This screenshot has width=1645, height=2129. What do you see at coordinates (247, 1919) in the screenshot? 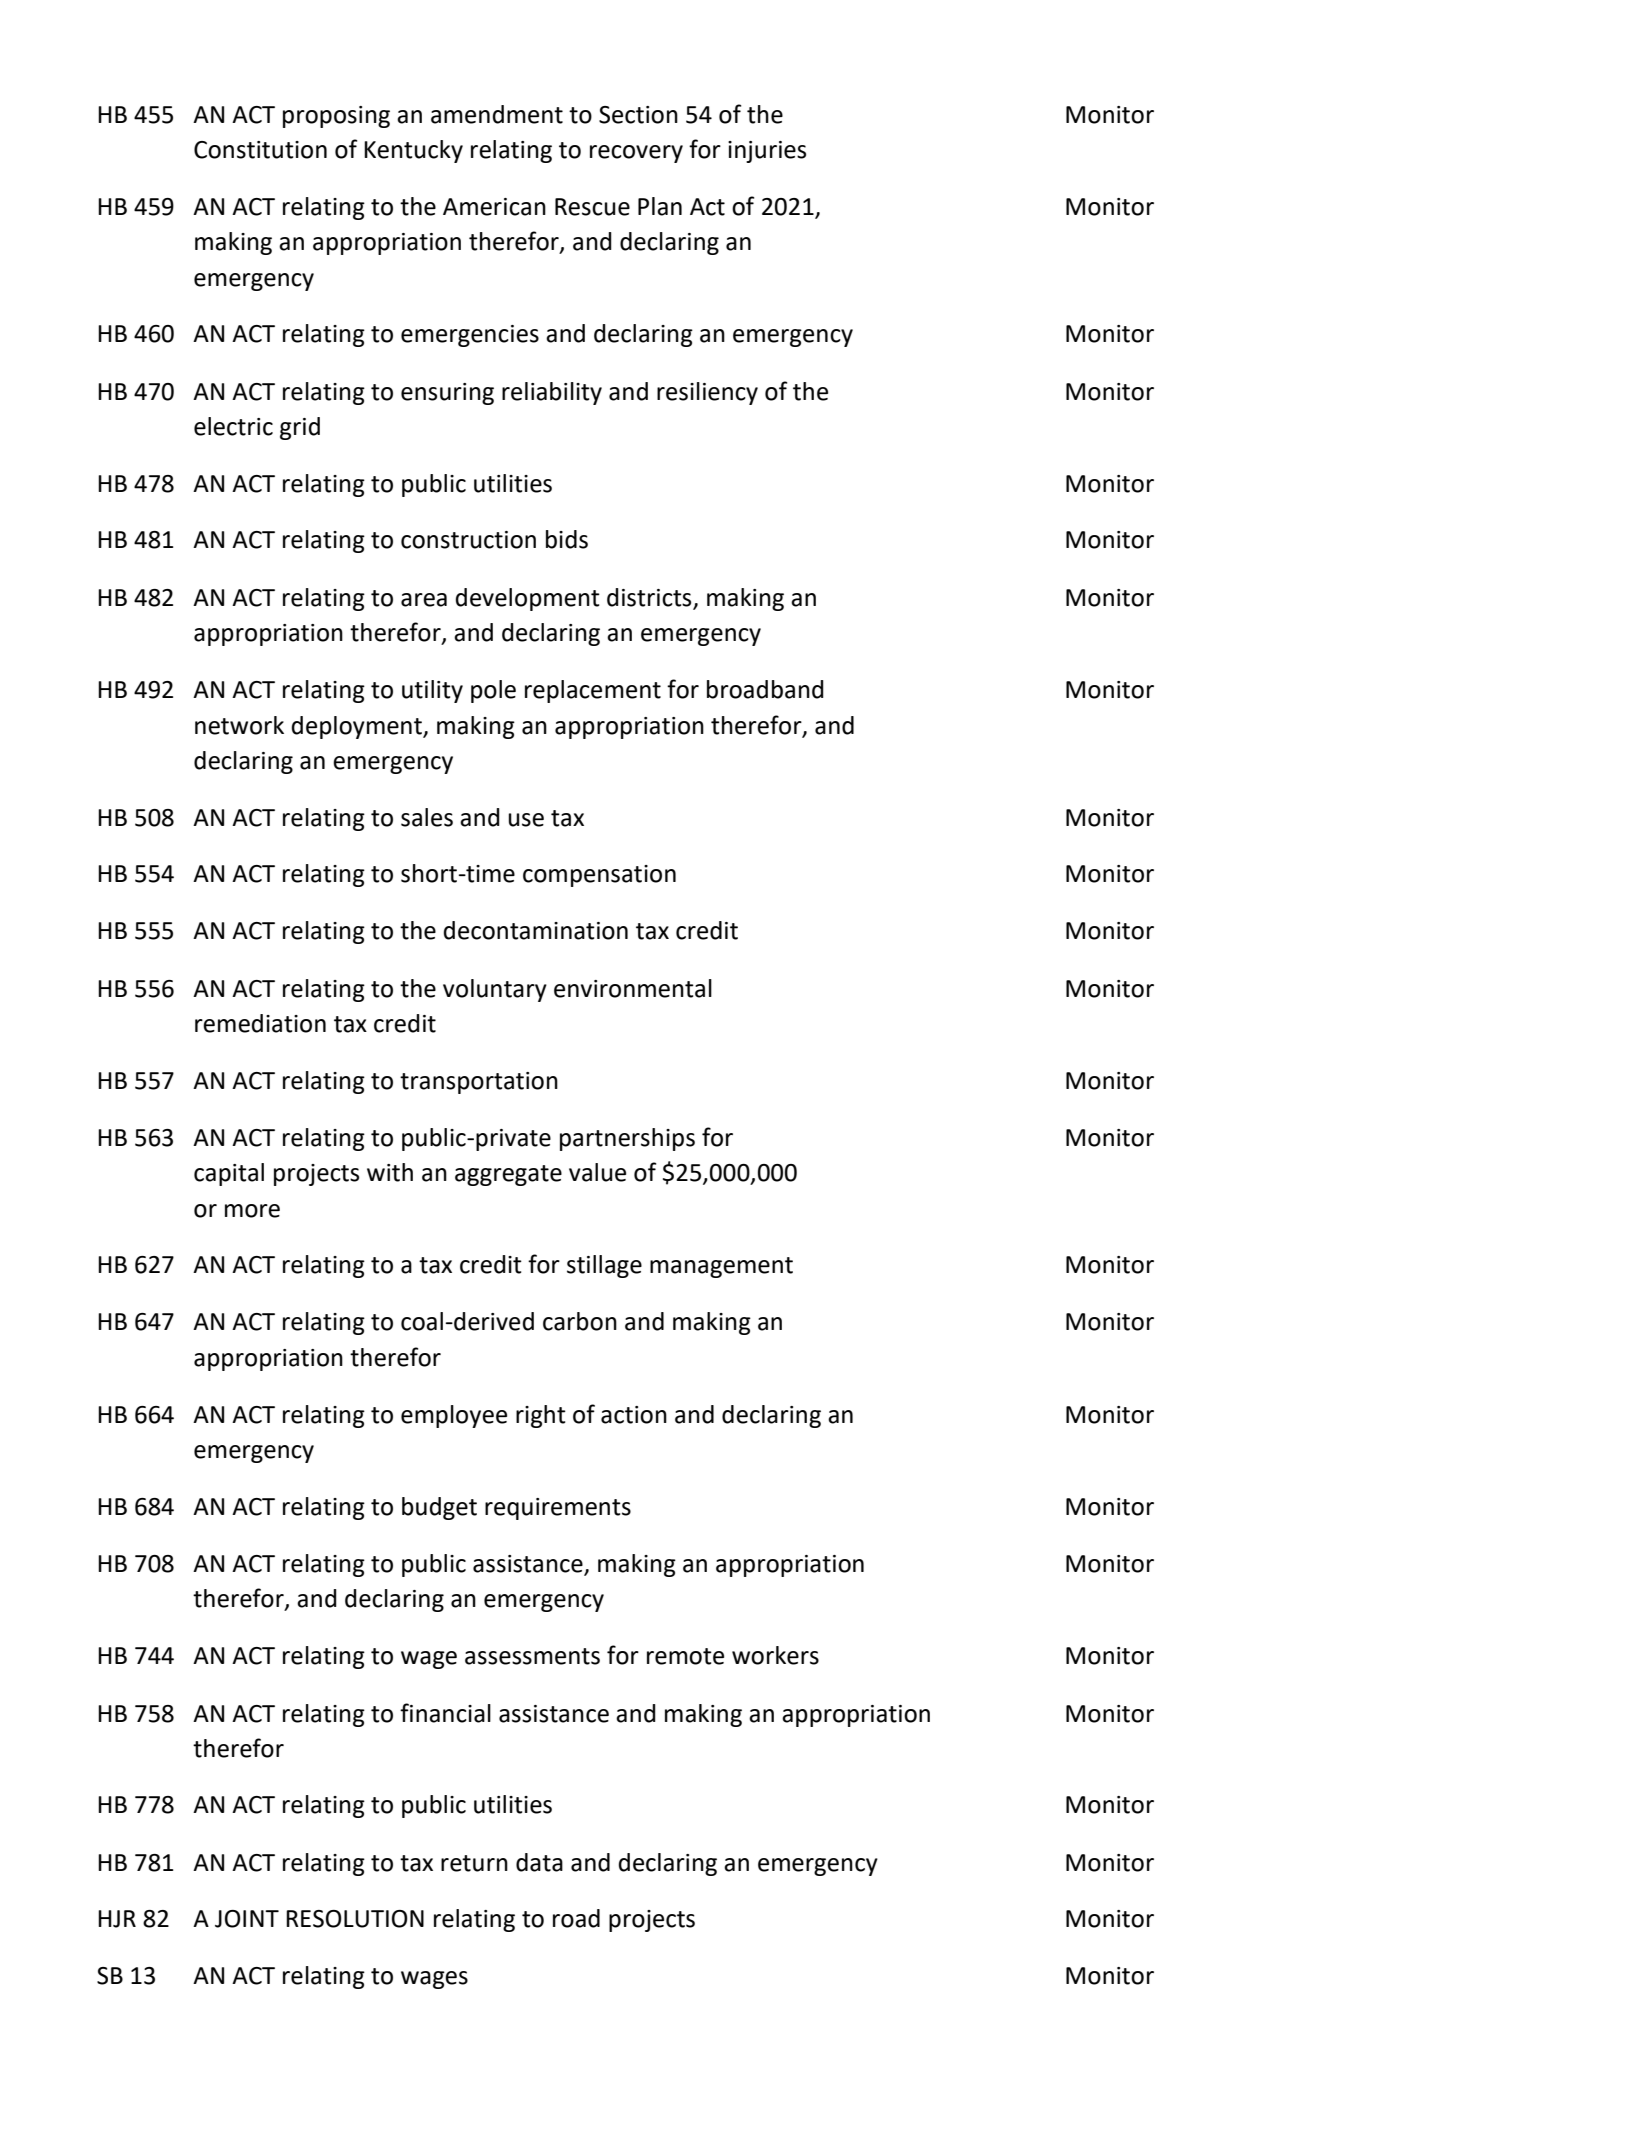
I see `JOINT` at bounding box center [247, 1919].
